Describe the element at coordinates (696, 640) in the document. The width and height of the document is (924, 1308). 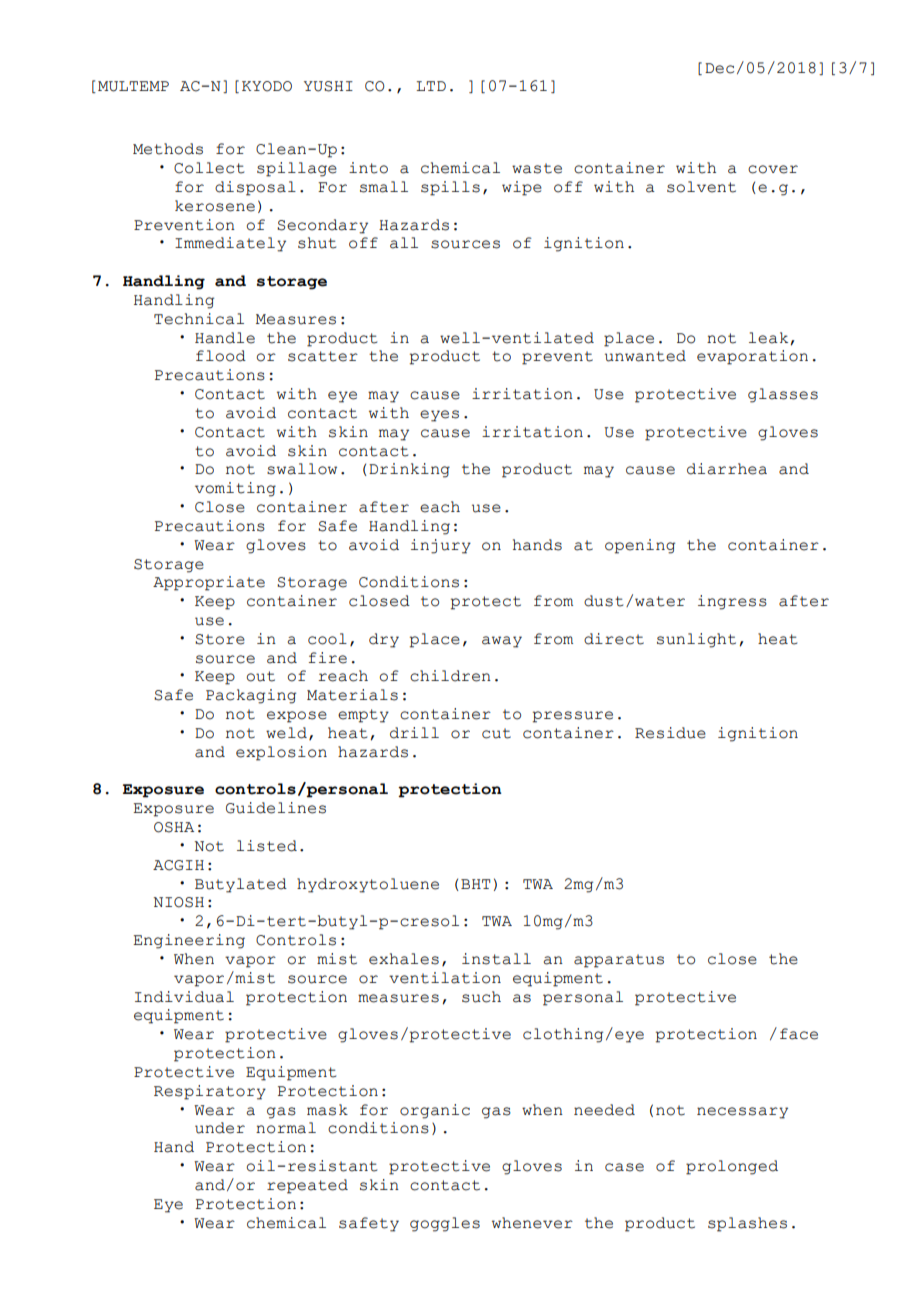
I see `sunlight` at that location.
